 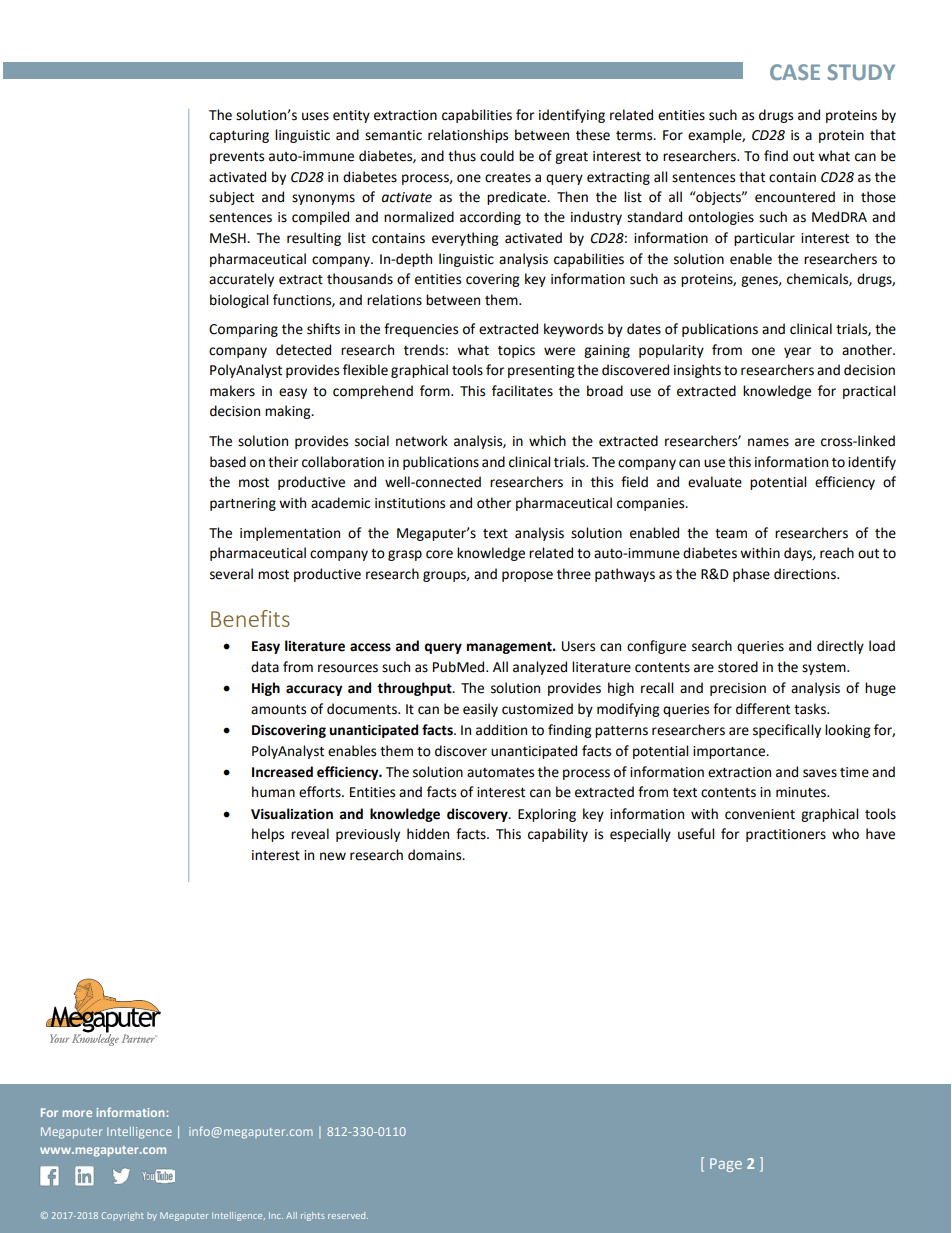 I want to click on network, so click(x=422, y=441).
